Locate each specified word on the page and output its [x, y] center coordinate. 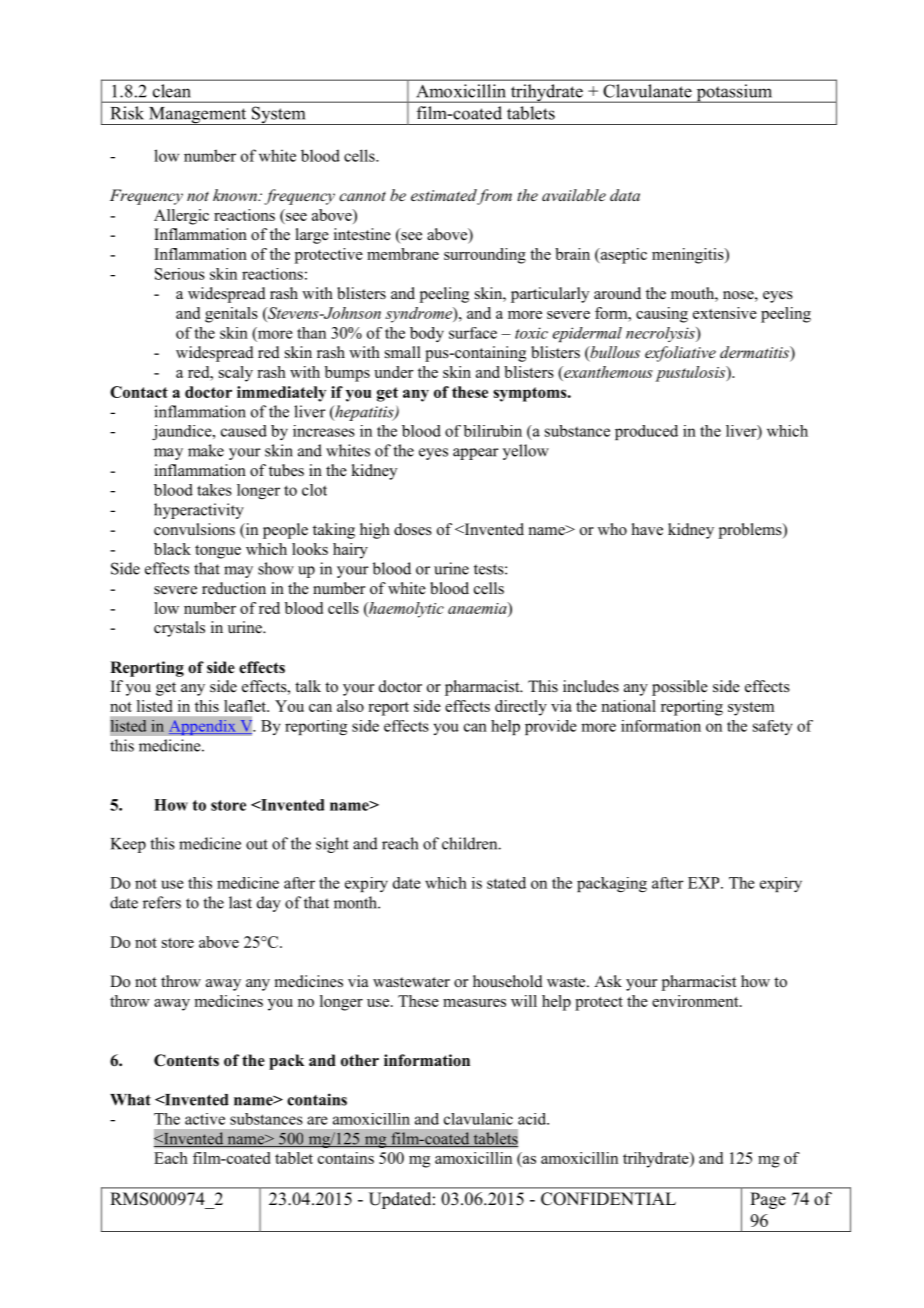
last [240, 902]
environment [696, 1001]
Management [198, 116]
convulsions [194, 529]
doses [413, 529]
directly [521, 708]
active [205, 1119]
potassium [734, 93]
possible [680, 688]
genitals [231, 315]
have [647, 529]
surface [473, 333]
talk [308, 686]
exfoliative [680, 354]
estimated [444, 196]
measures [474, 1003]
